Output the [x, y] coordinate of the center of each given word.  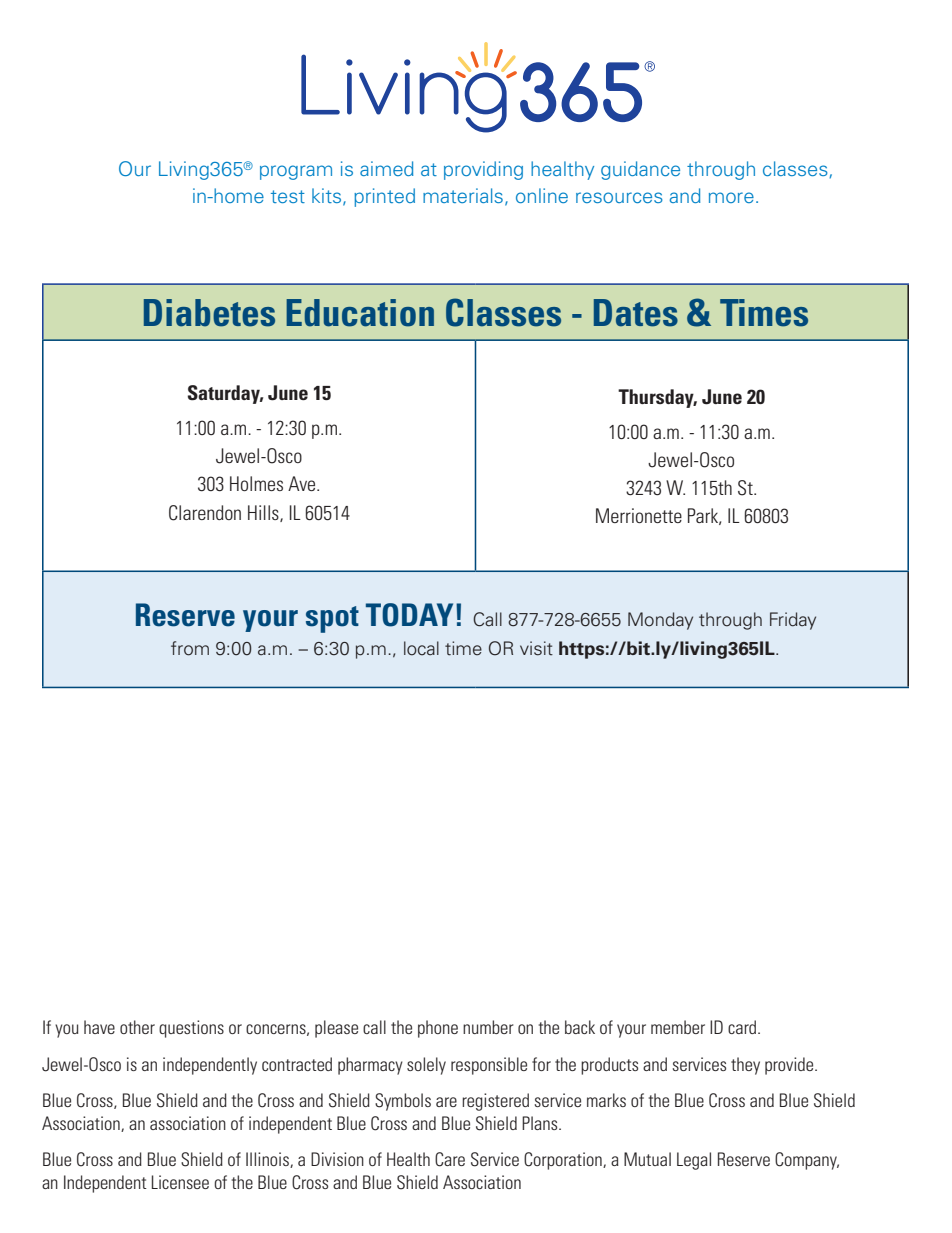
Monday [660, 621]
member [678, 1027]
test [288, 196]
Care [450, 1159]
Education [360, 313]
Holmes [256, 483]
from [190, 648]
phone [438, 1029]
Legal [694, 1161]
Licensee [180, 1182]
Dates [636, 313]
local [421, 648]
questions [191, 1029]
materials [463, 195]
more [731, 197]
